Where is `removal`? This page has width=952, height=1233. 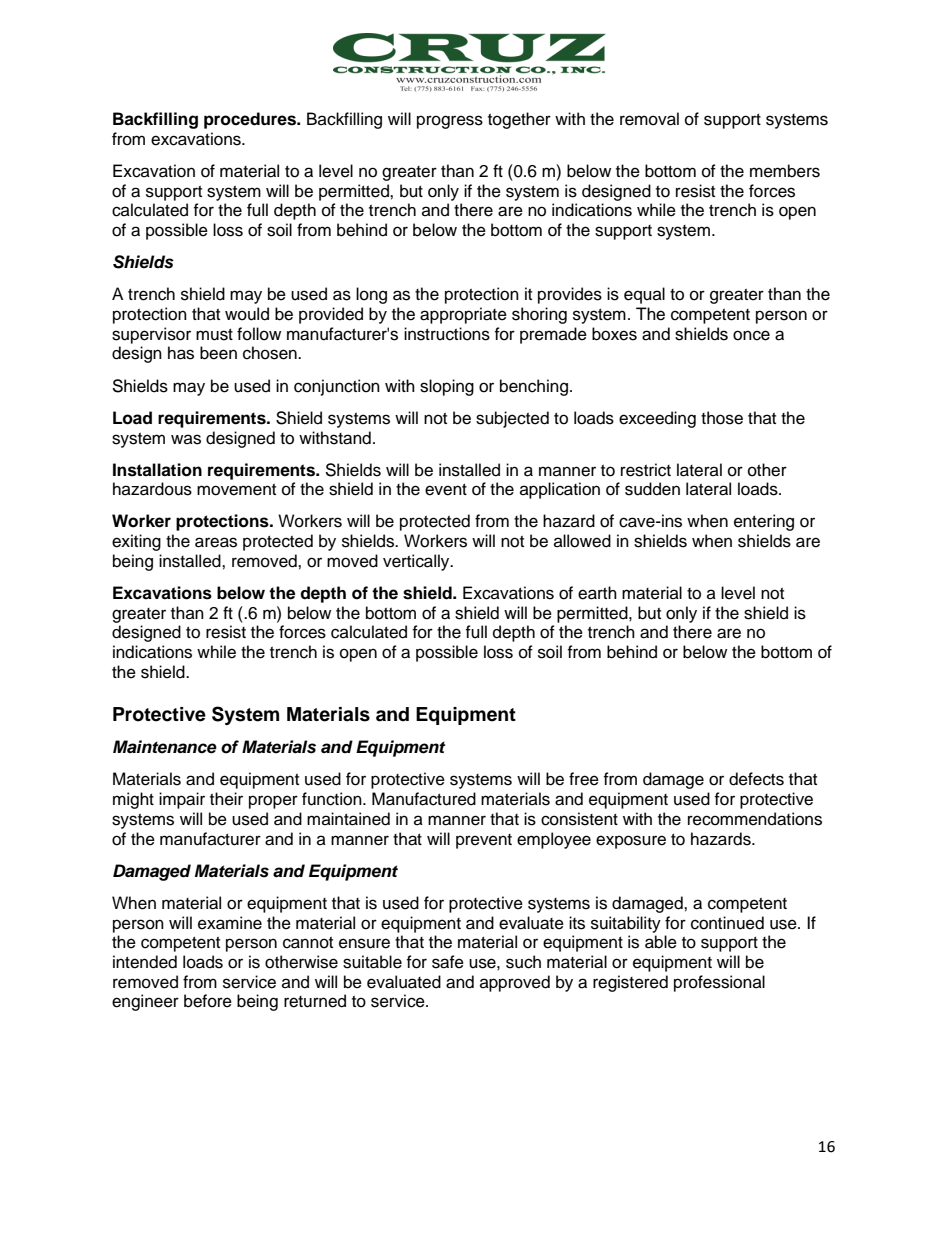
removal is located at coordinates (649, 119).
